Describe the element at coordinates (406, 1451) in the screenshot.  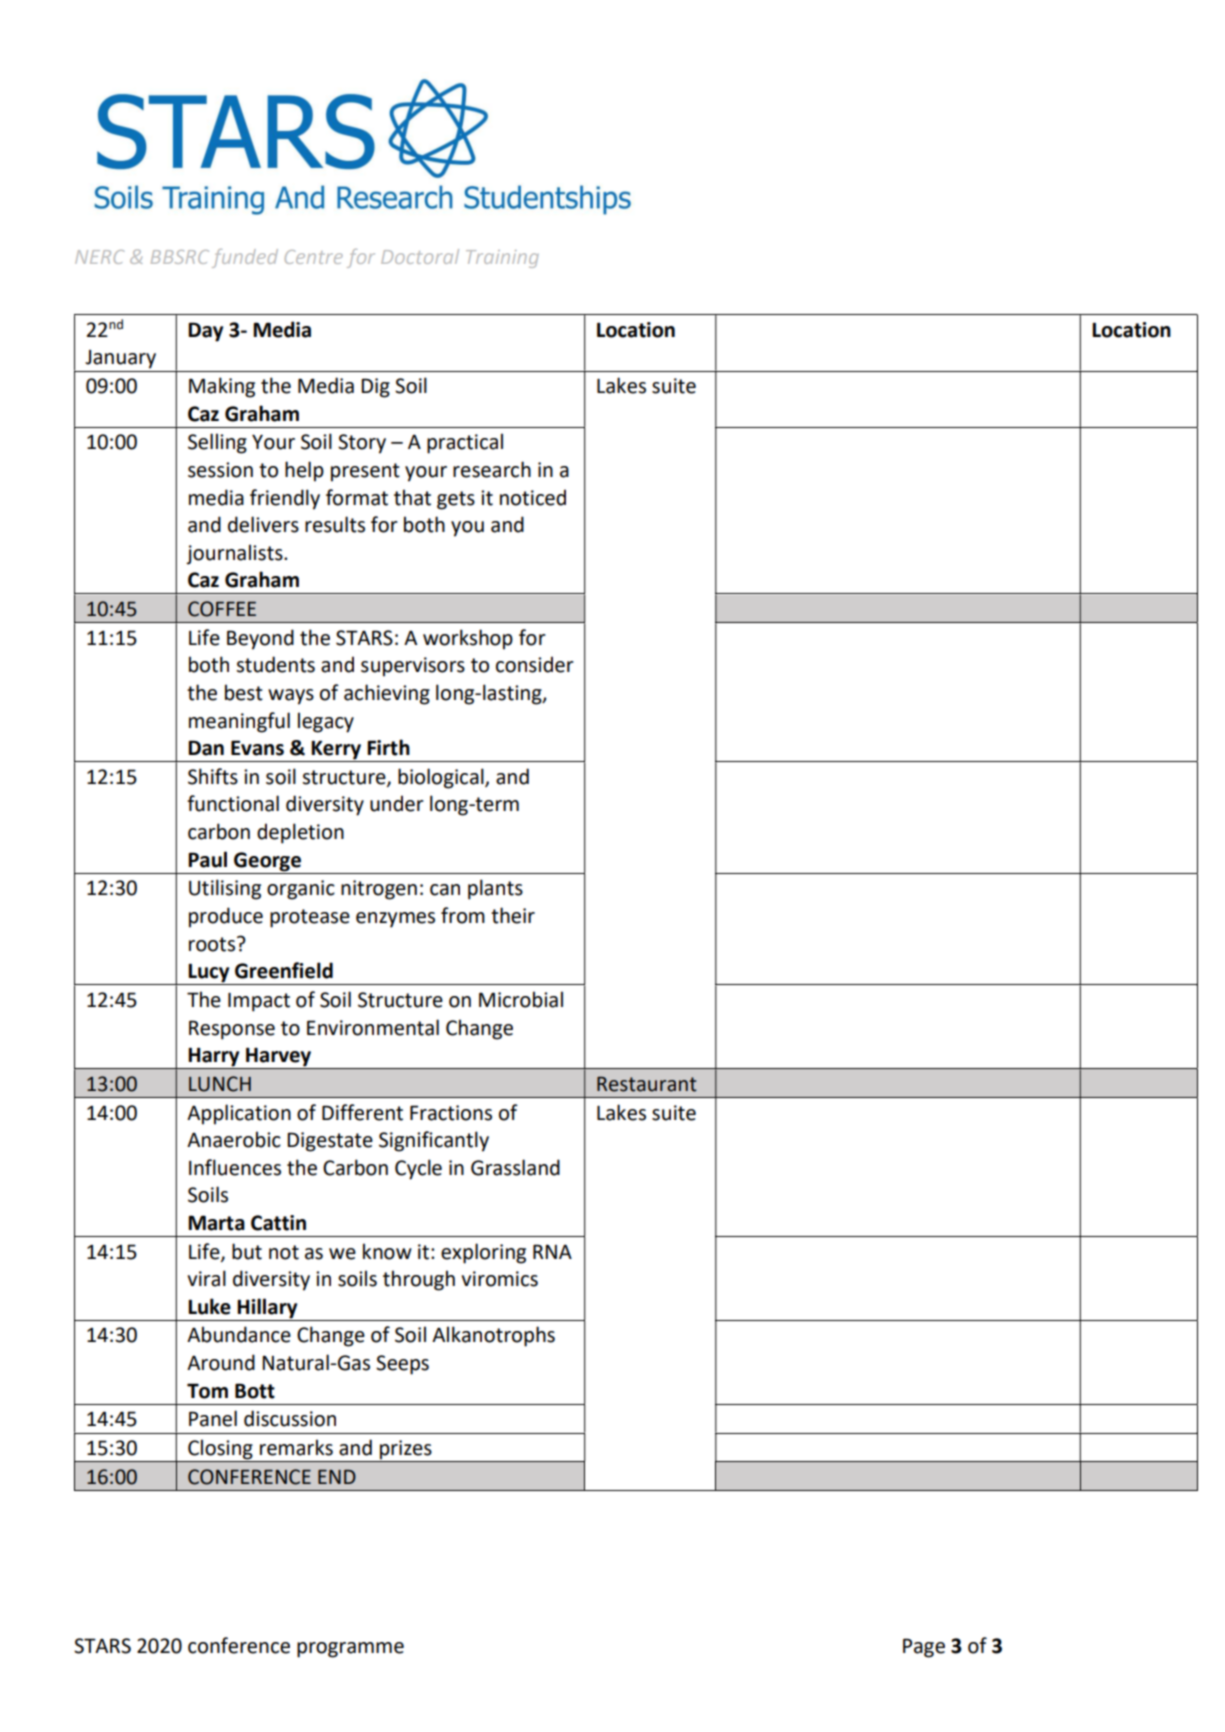
I see `prizes` at that location.
